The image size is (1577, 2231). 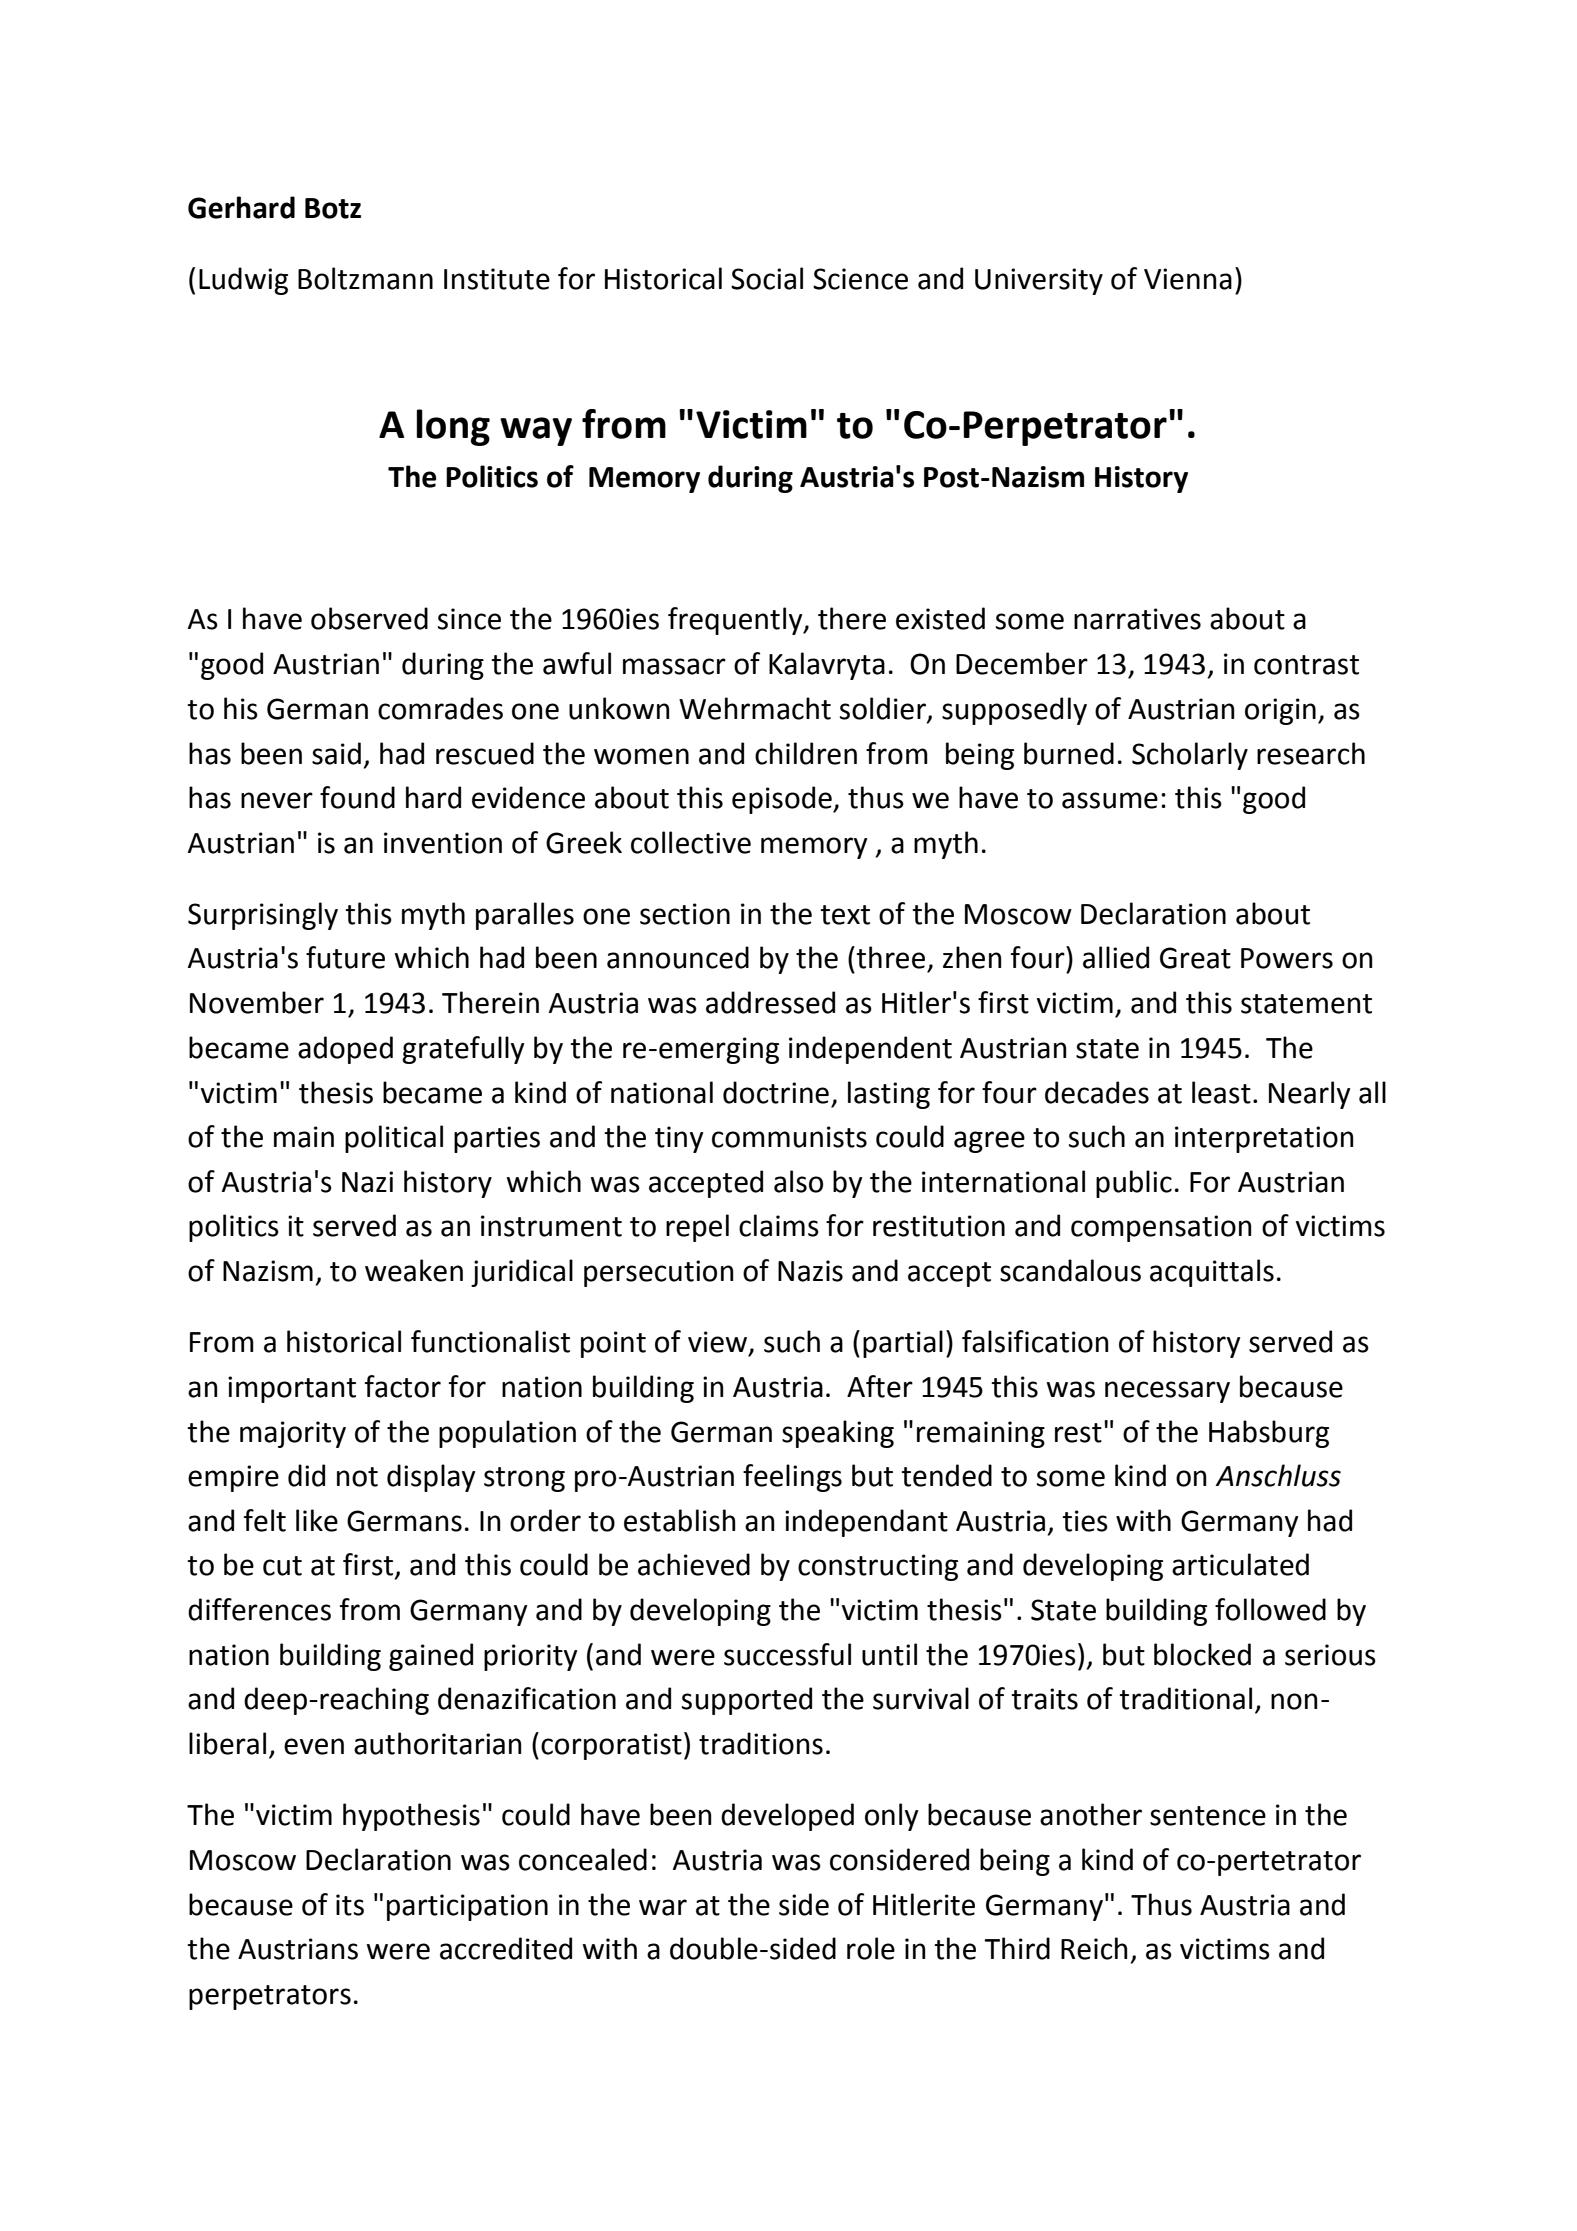 I want to click on political, so click(x=394, y=1139).
